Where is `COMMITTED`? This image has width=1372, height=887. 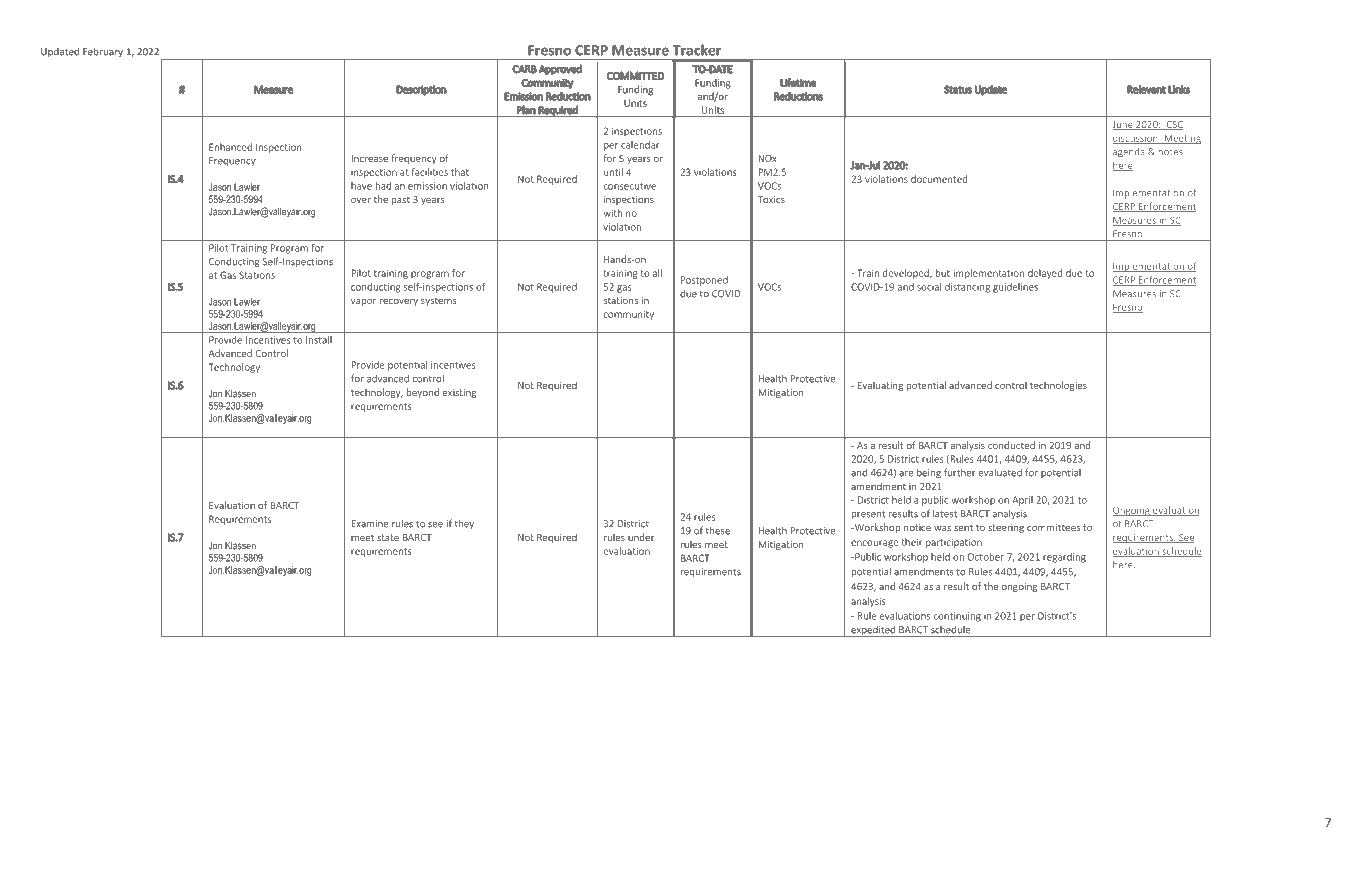
COMMITTED is located at coordinates (635, 75).
